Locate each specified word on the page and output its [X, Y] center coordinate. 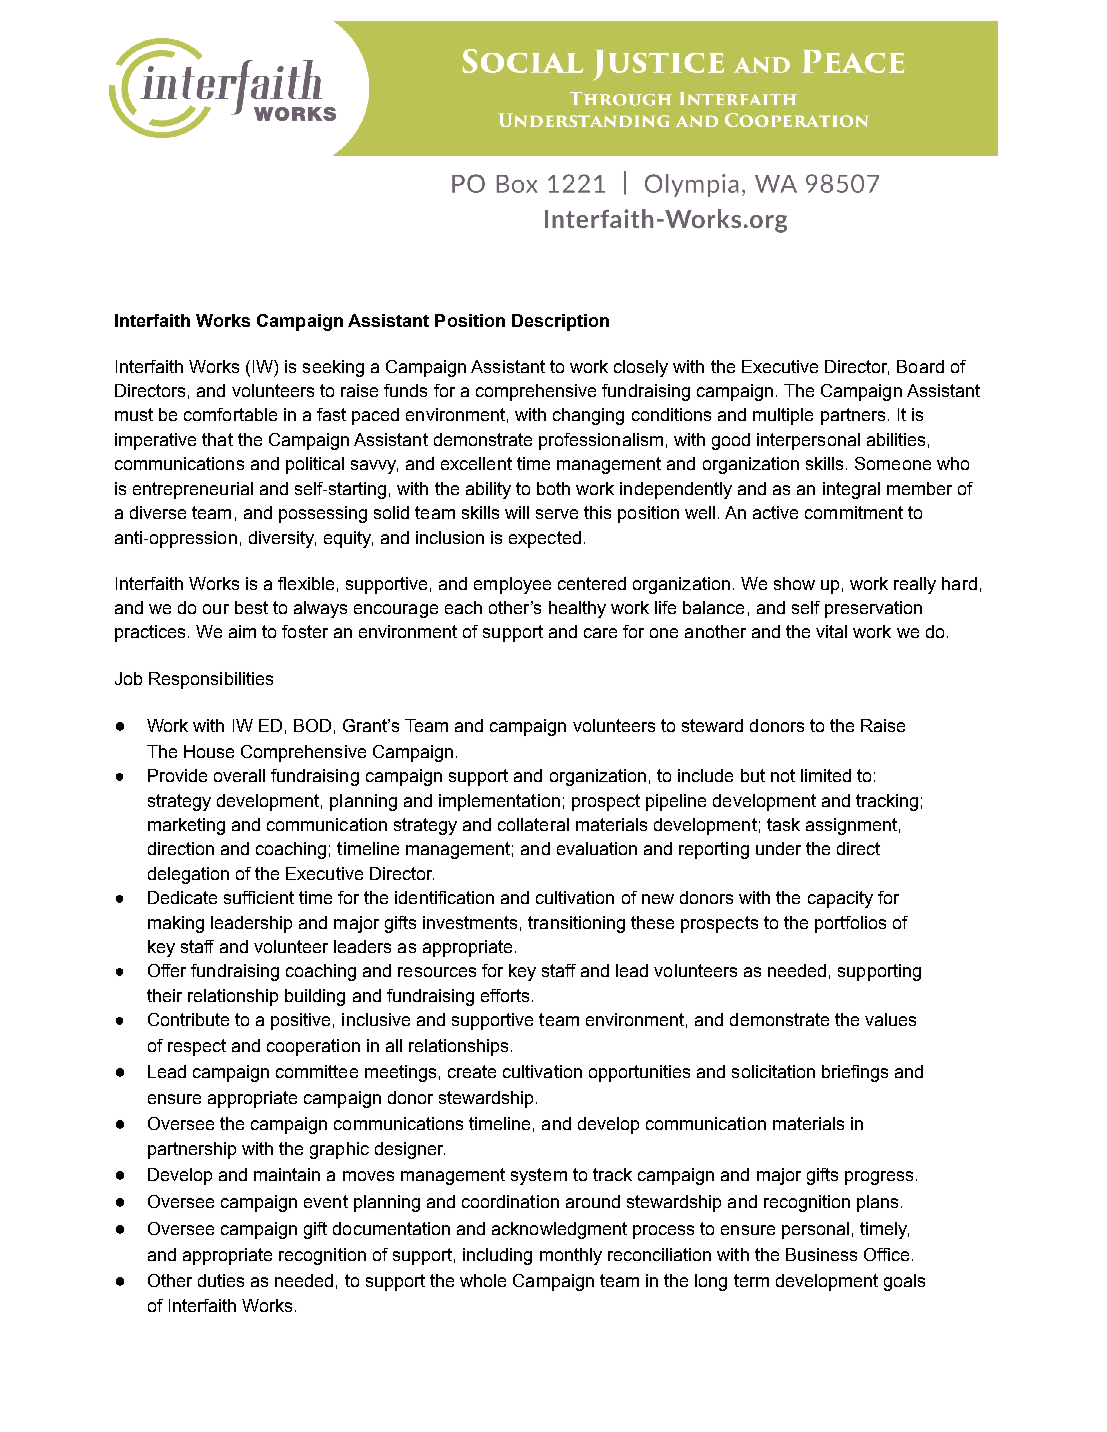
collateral [533, 824]
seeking [333, 368]
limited [826, 775]
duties [221, 1280]
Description [560, 322]
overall [239, 775]
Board [920, 366]
